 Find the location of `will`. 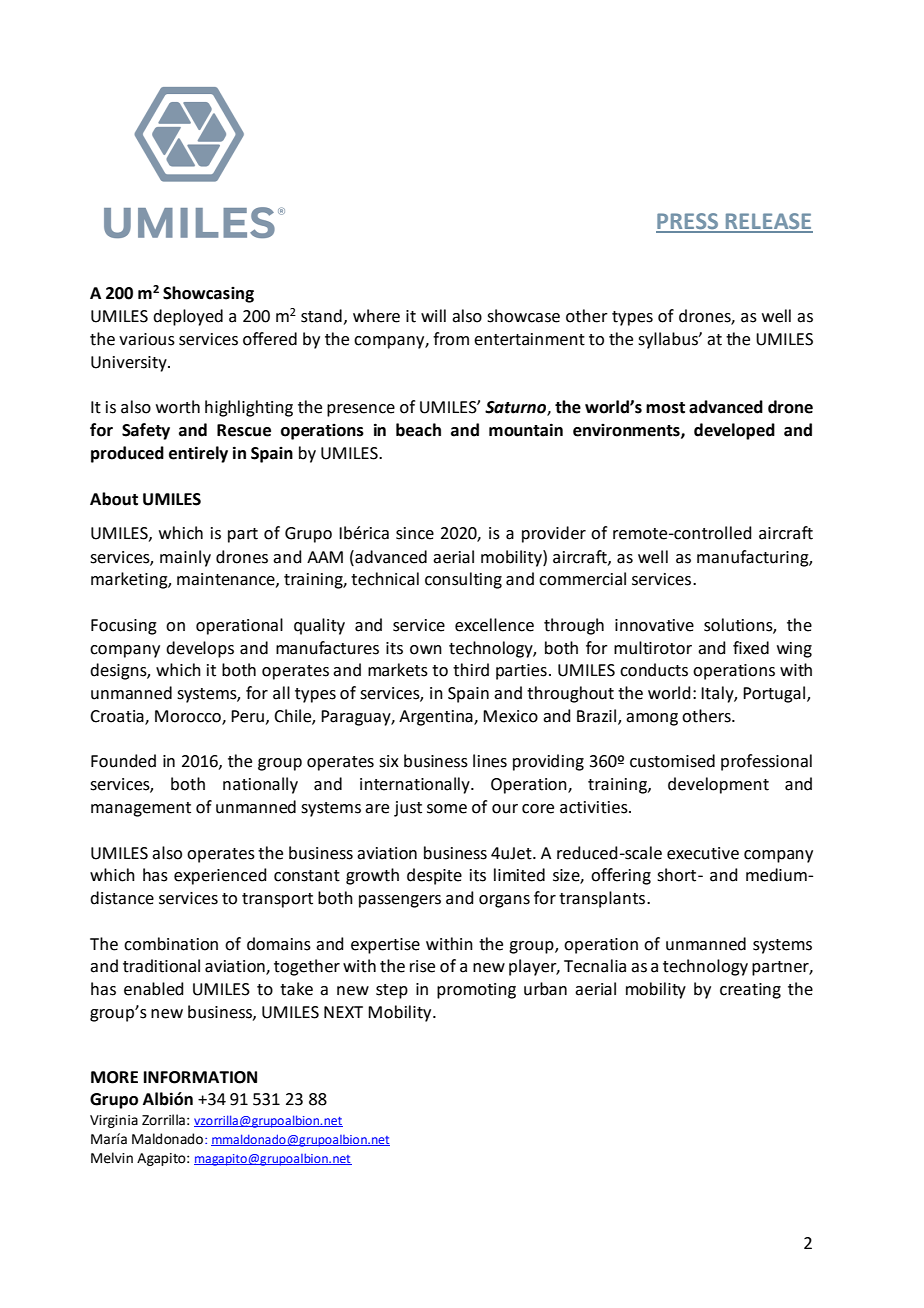

will is located at coordinates (433, 315).
